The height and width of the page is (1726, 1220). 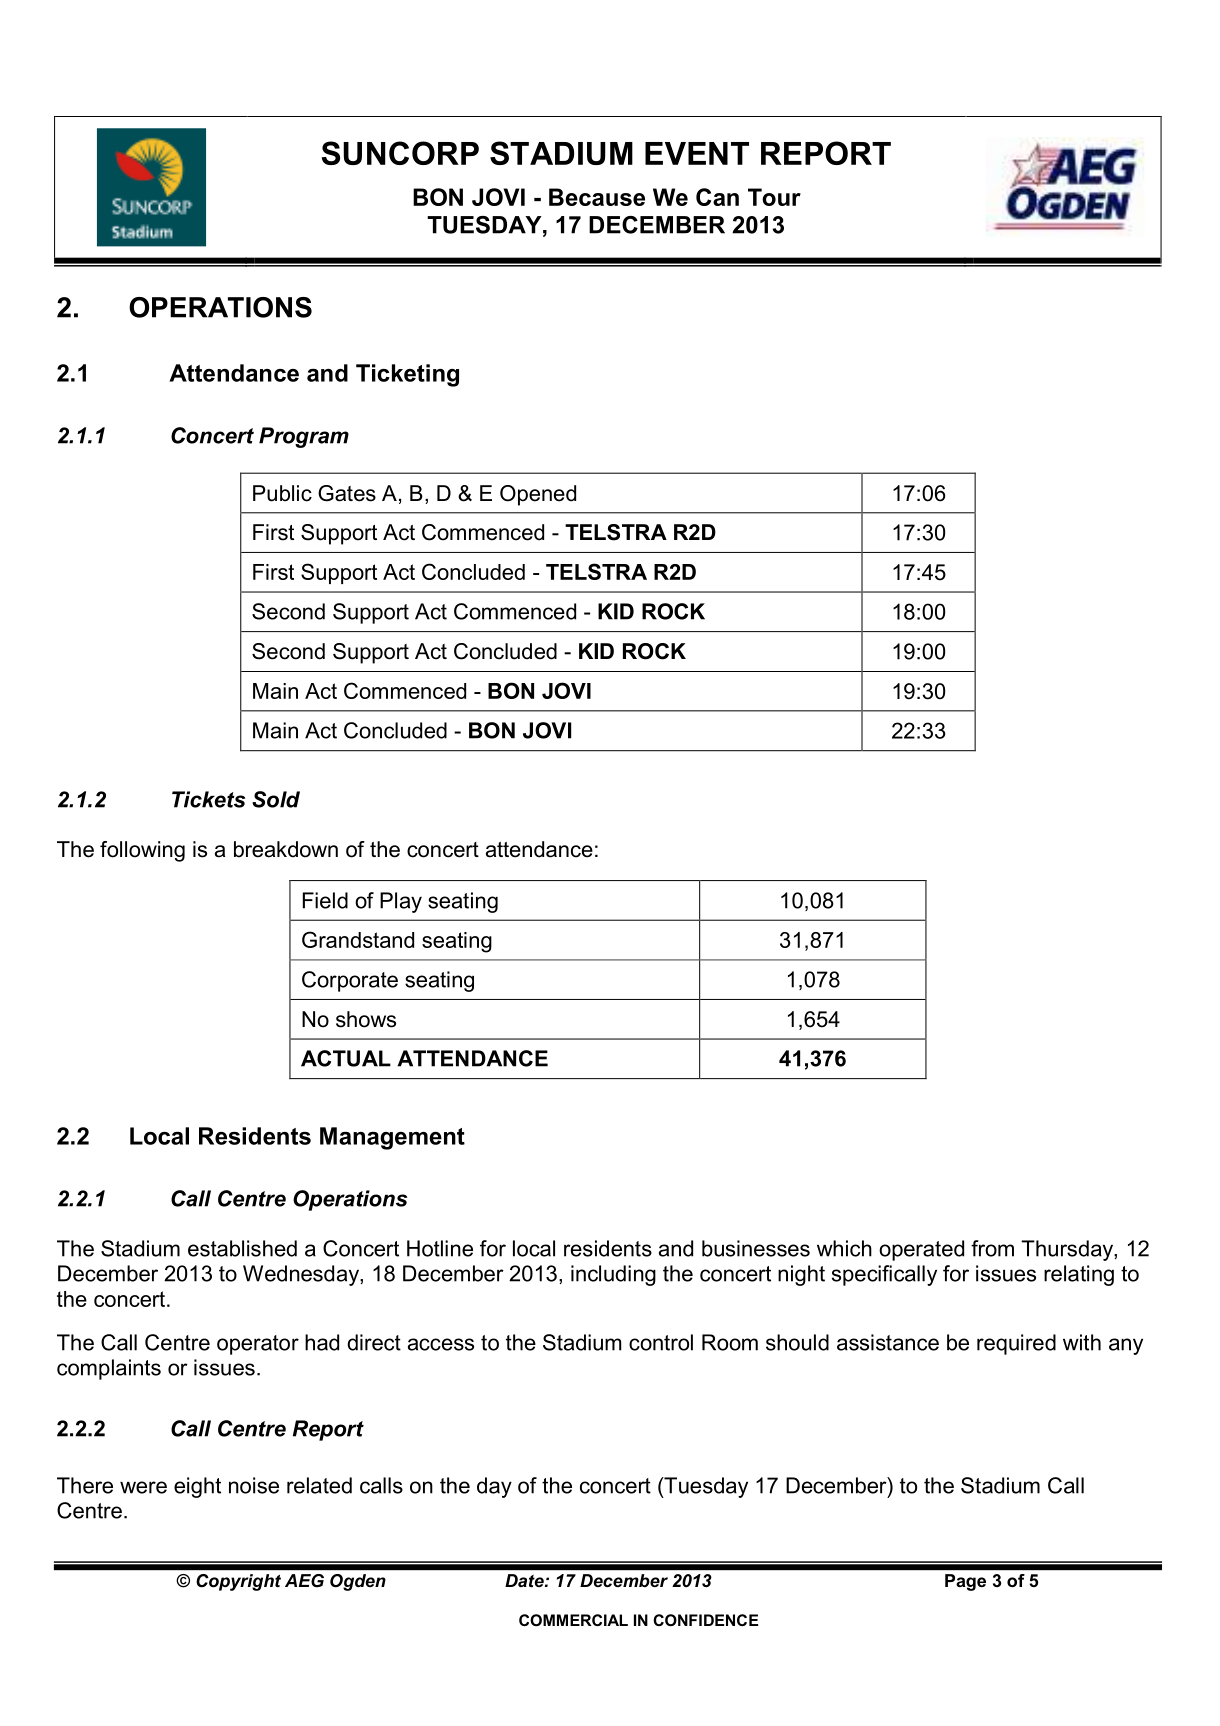 I want to click on from, so click(x=992, y=1248).
